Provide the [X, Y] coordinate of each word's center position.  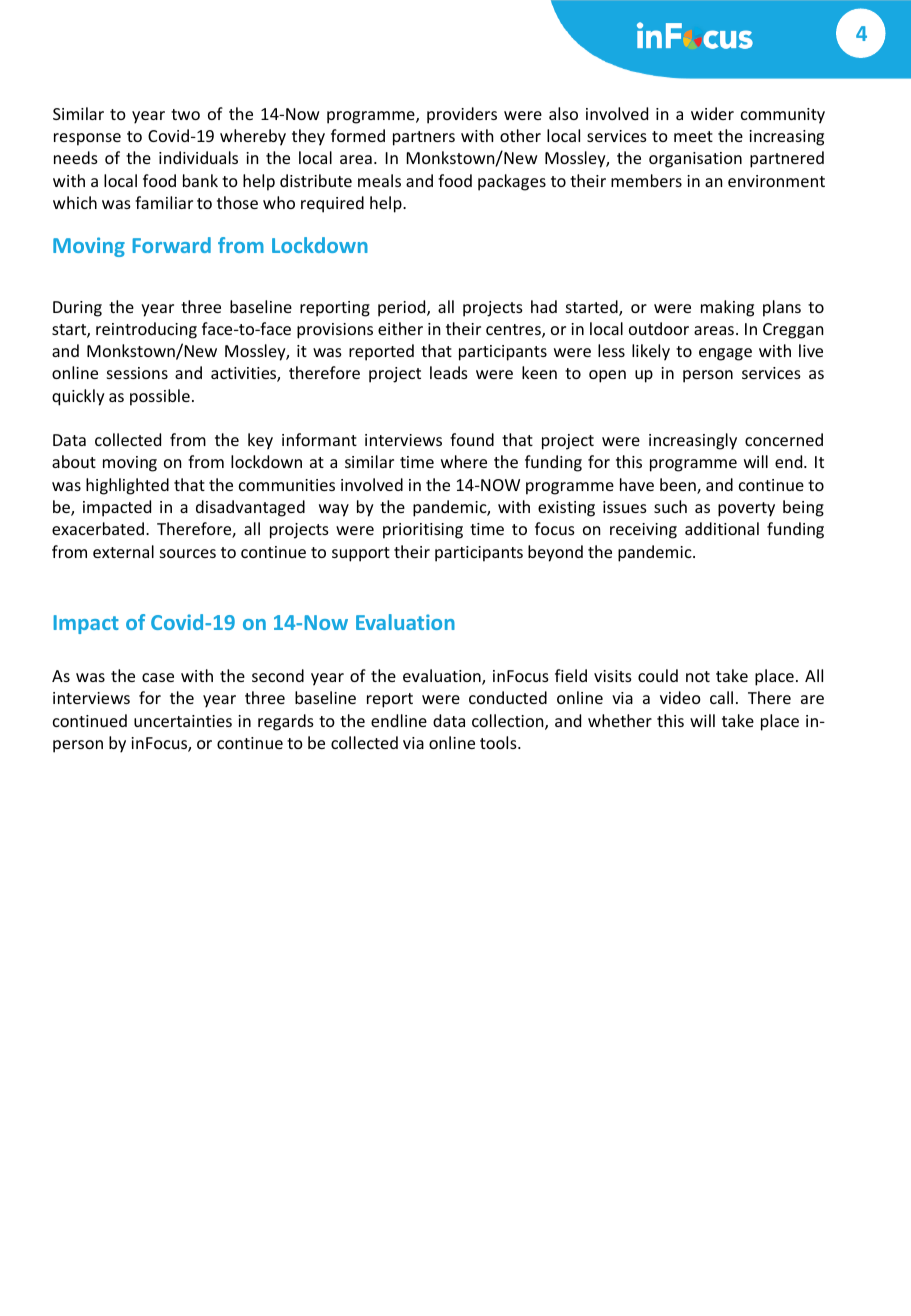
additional [722, 528]
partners [424, 138]
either [400, 328]
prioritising [423, 531]
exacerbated [98, 528]
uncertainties [183, 721]
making [727, 308]
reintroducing [146, 330]
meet [693, 136]
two [185, 114]
